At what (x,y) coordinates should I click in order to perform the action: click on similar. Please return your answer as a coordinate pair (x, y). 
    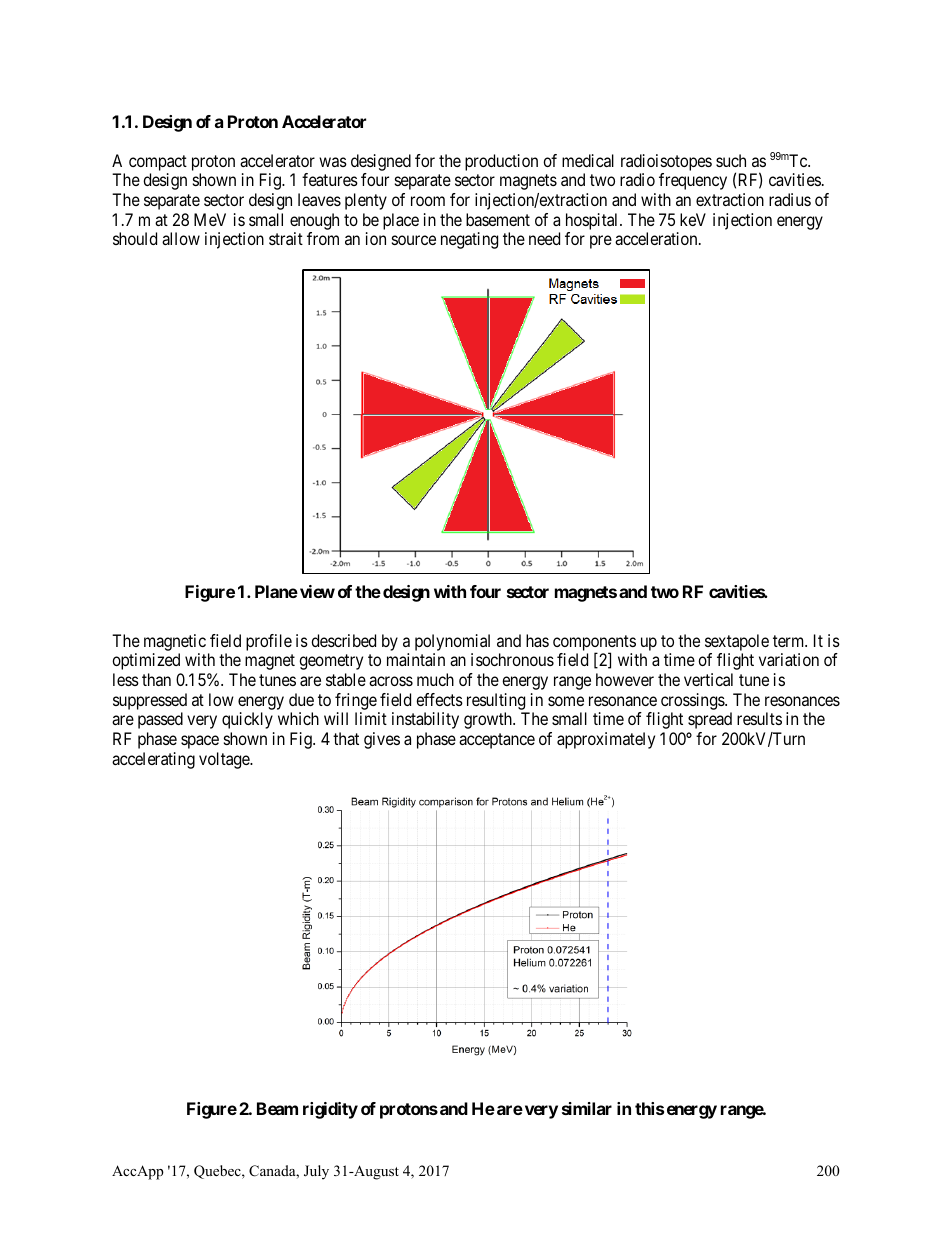
    Looking at the image, I should click on (587, 1108).
